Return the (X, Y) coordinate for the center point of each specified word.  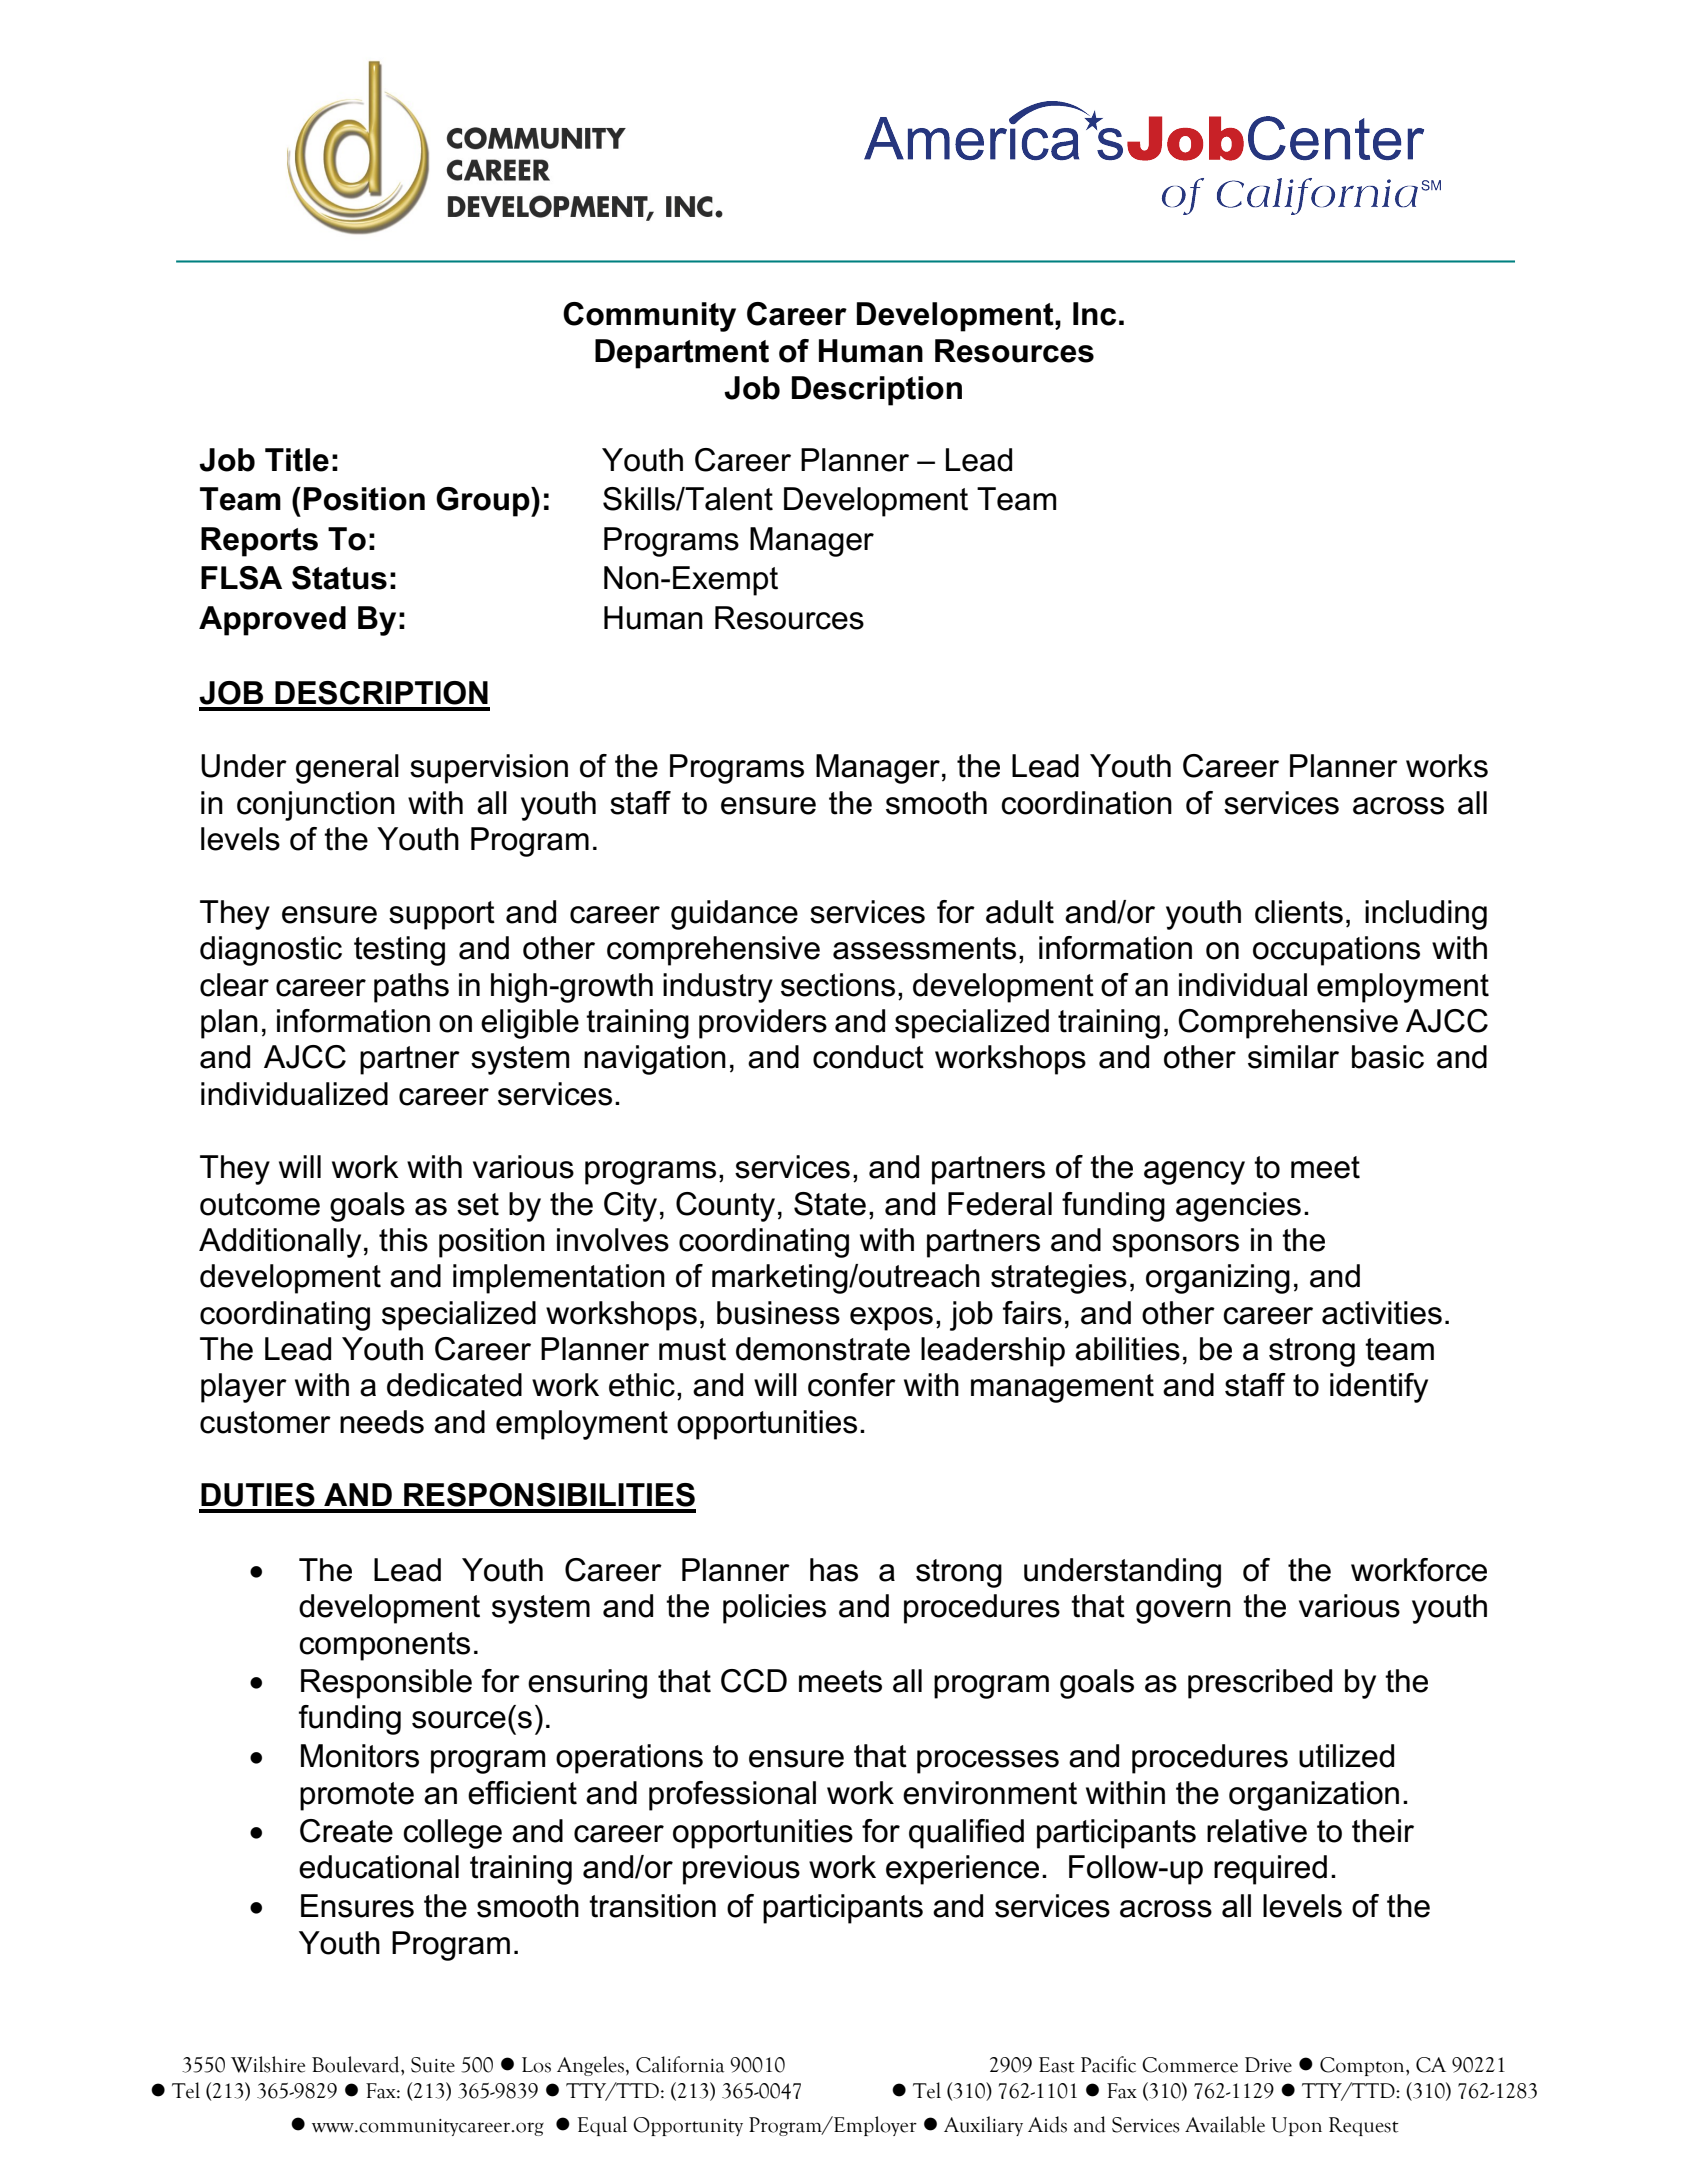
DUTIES (258, 1495)
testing (399, 951)
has (834, 1570)
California (680, 2064)
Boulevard (357, 2064)
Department (682, 354)
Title (297, 460)
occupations (1336, 951)
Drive (1268, 2065)
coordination (1086, 803)
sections (838, 985)
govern (1183, 1612)
